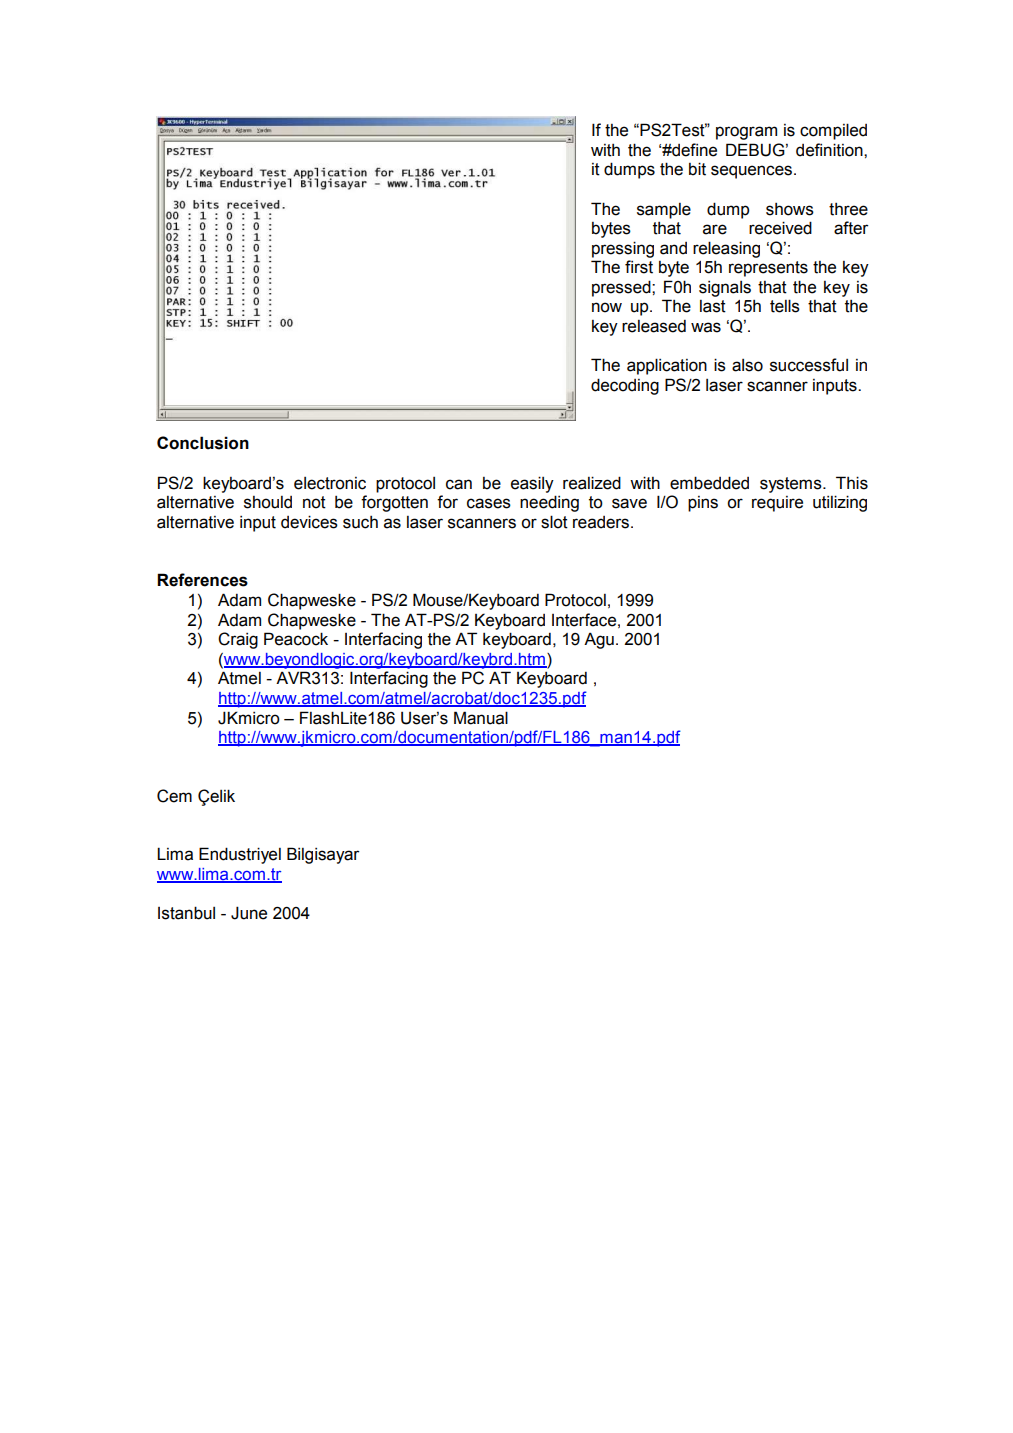  Describe the element at coordinates (623, 249) in the image. I see `pressing` at that location.
